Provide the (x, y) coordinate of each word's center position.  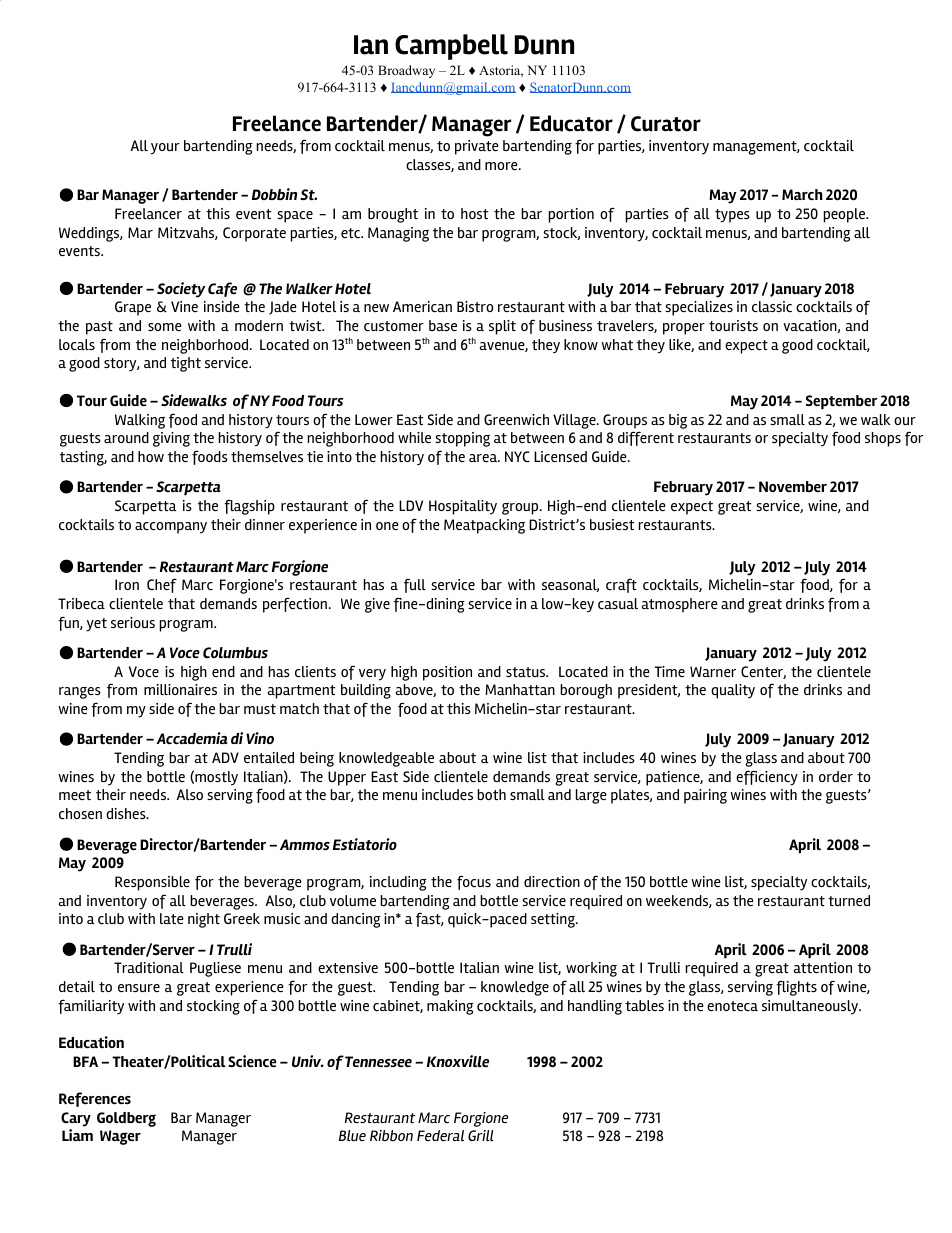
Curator (666, 124)
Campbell (451, 47)
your (165, 149)
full (415, 585)
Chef (162, 585)
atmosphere (680, 605)
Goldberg (126, 1119)
